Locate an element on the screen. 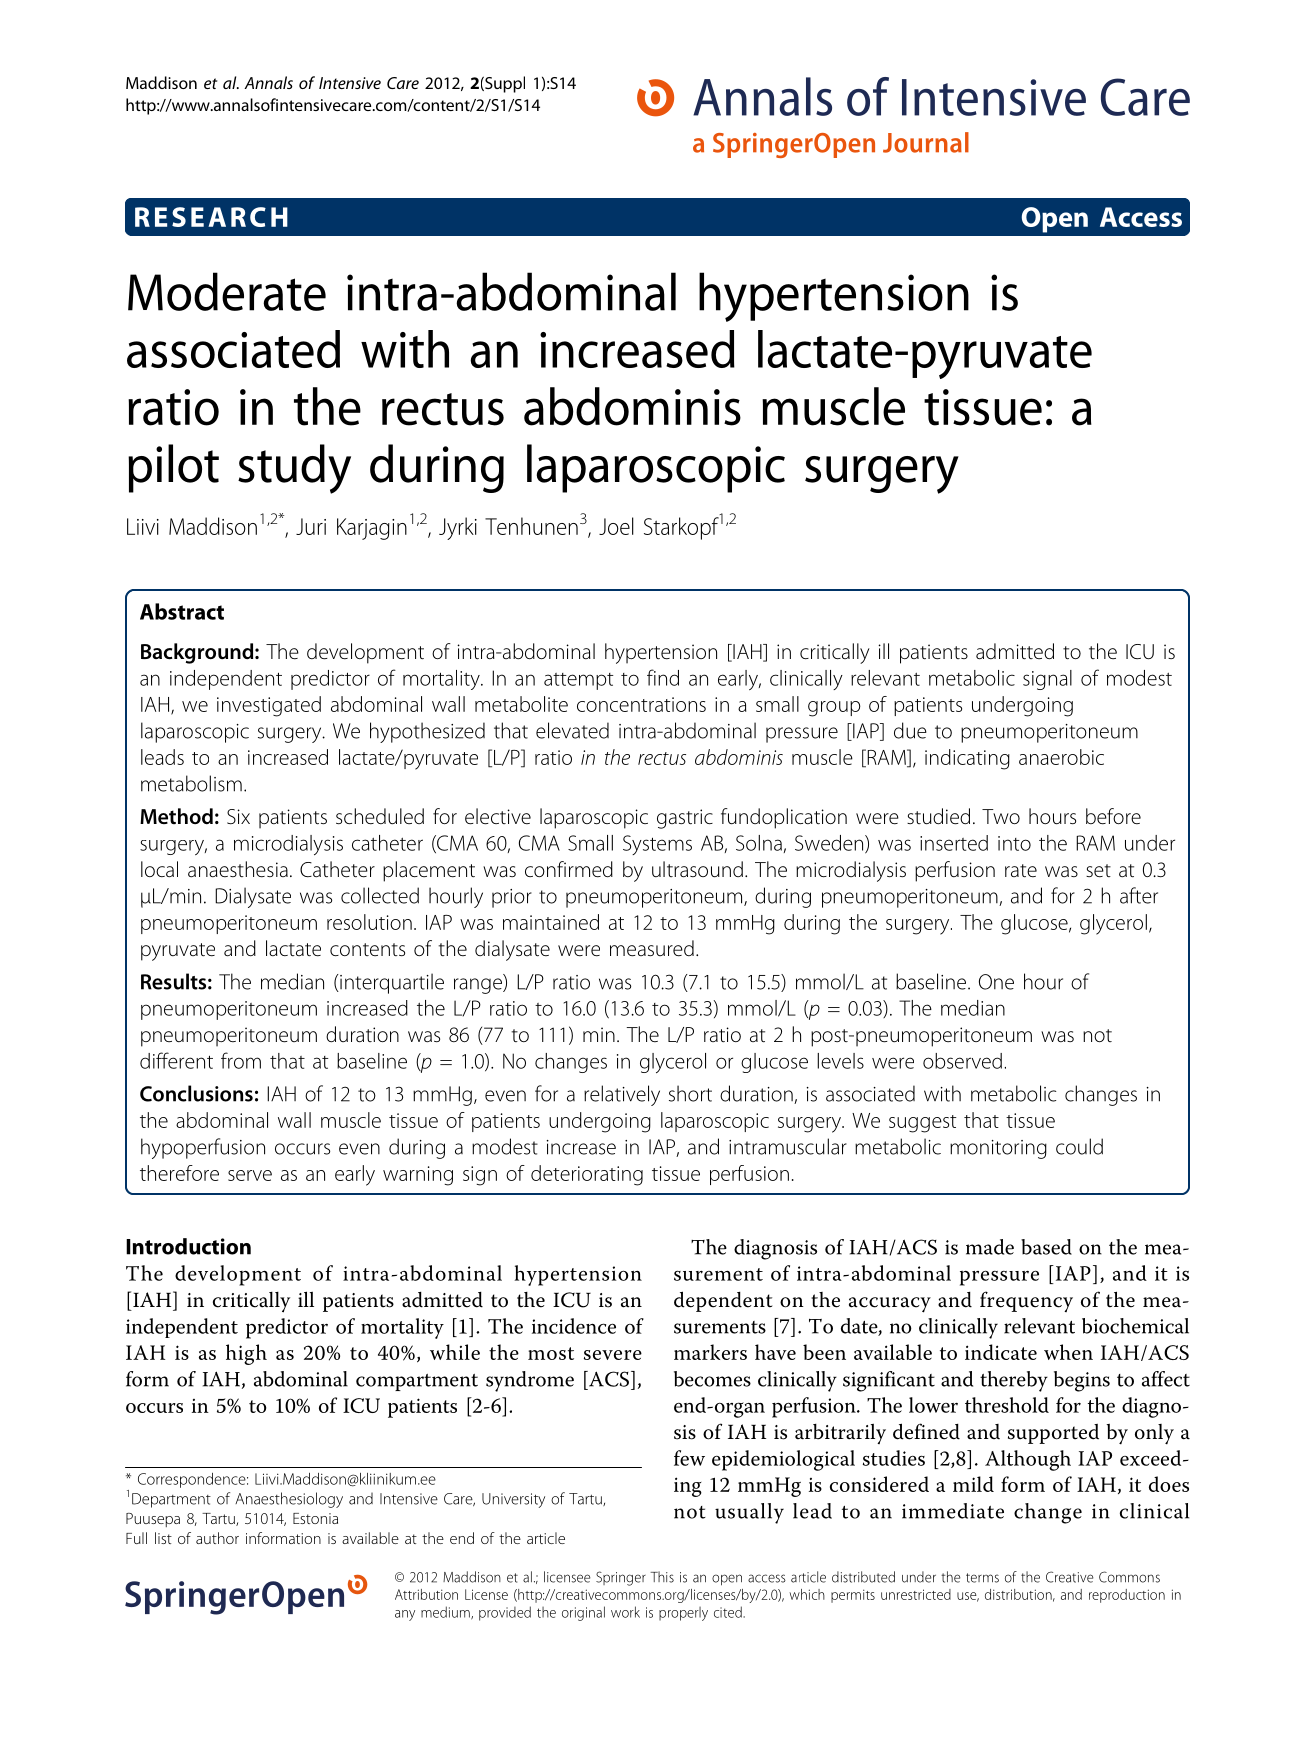  when is located at coordinates (1068, 1352).
